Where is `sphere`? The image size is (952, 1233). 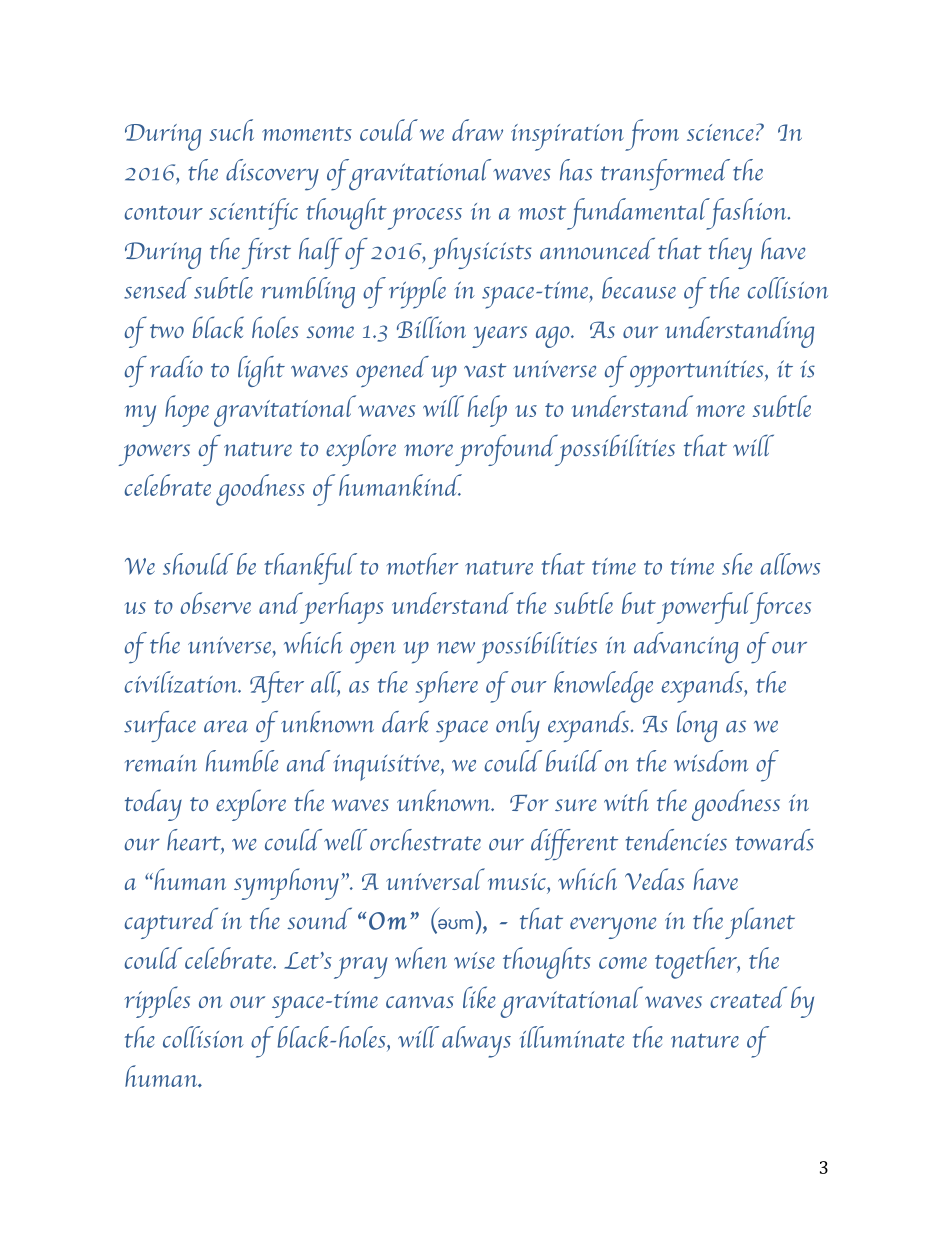 sphere is located at coordinates (447, 687).
